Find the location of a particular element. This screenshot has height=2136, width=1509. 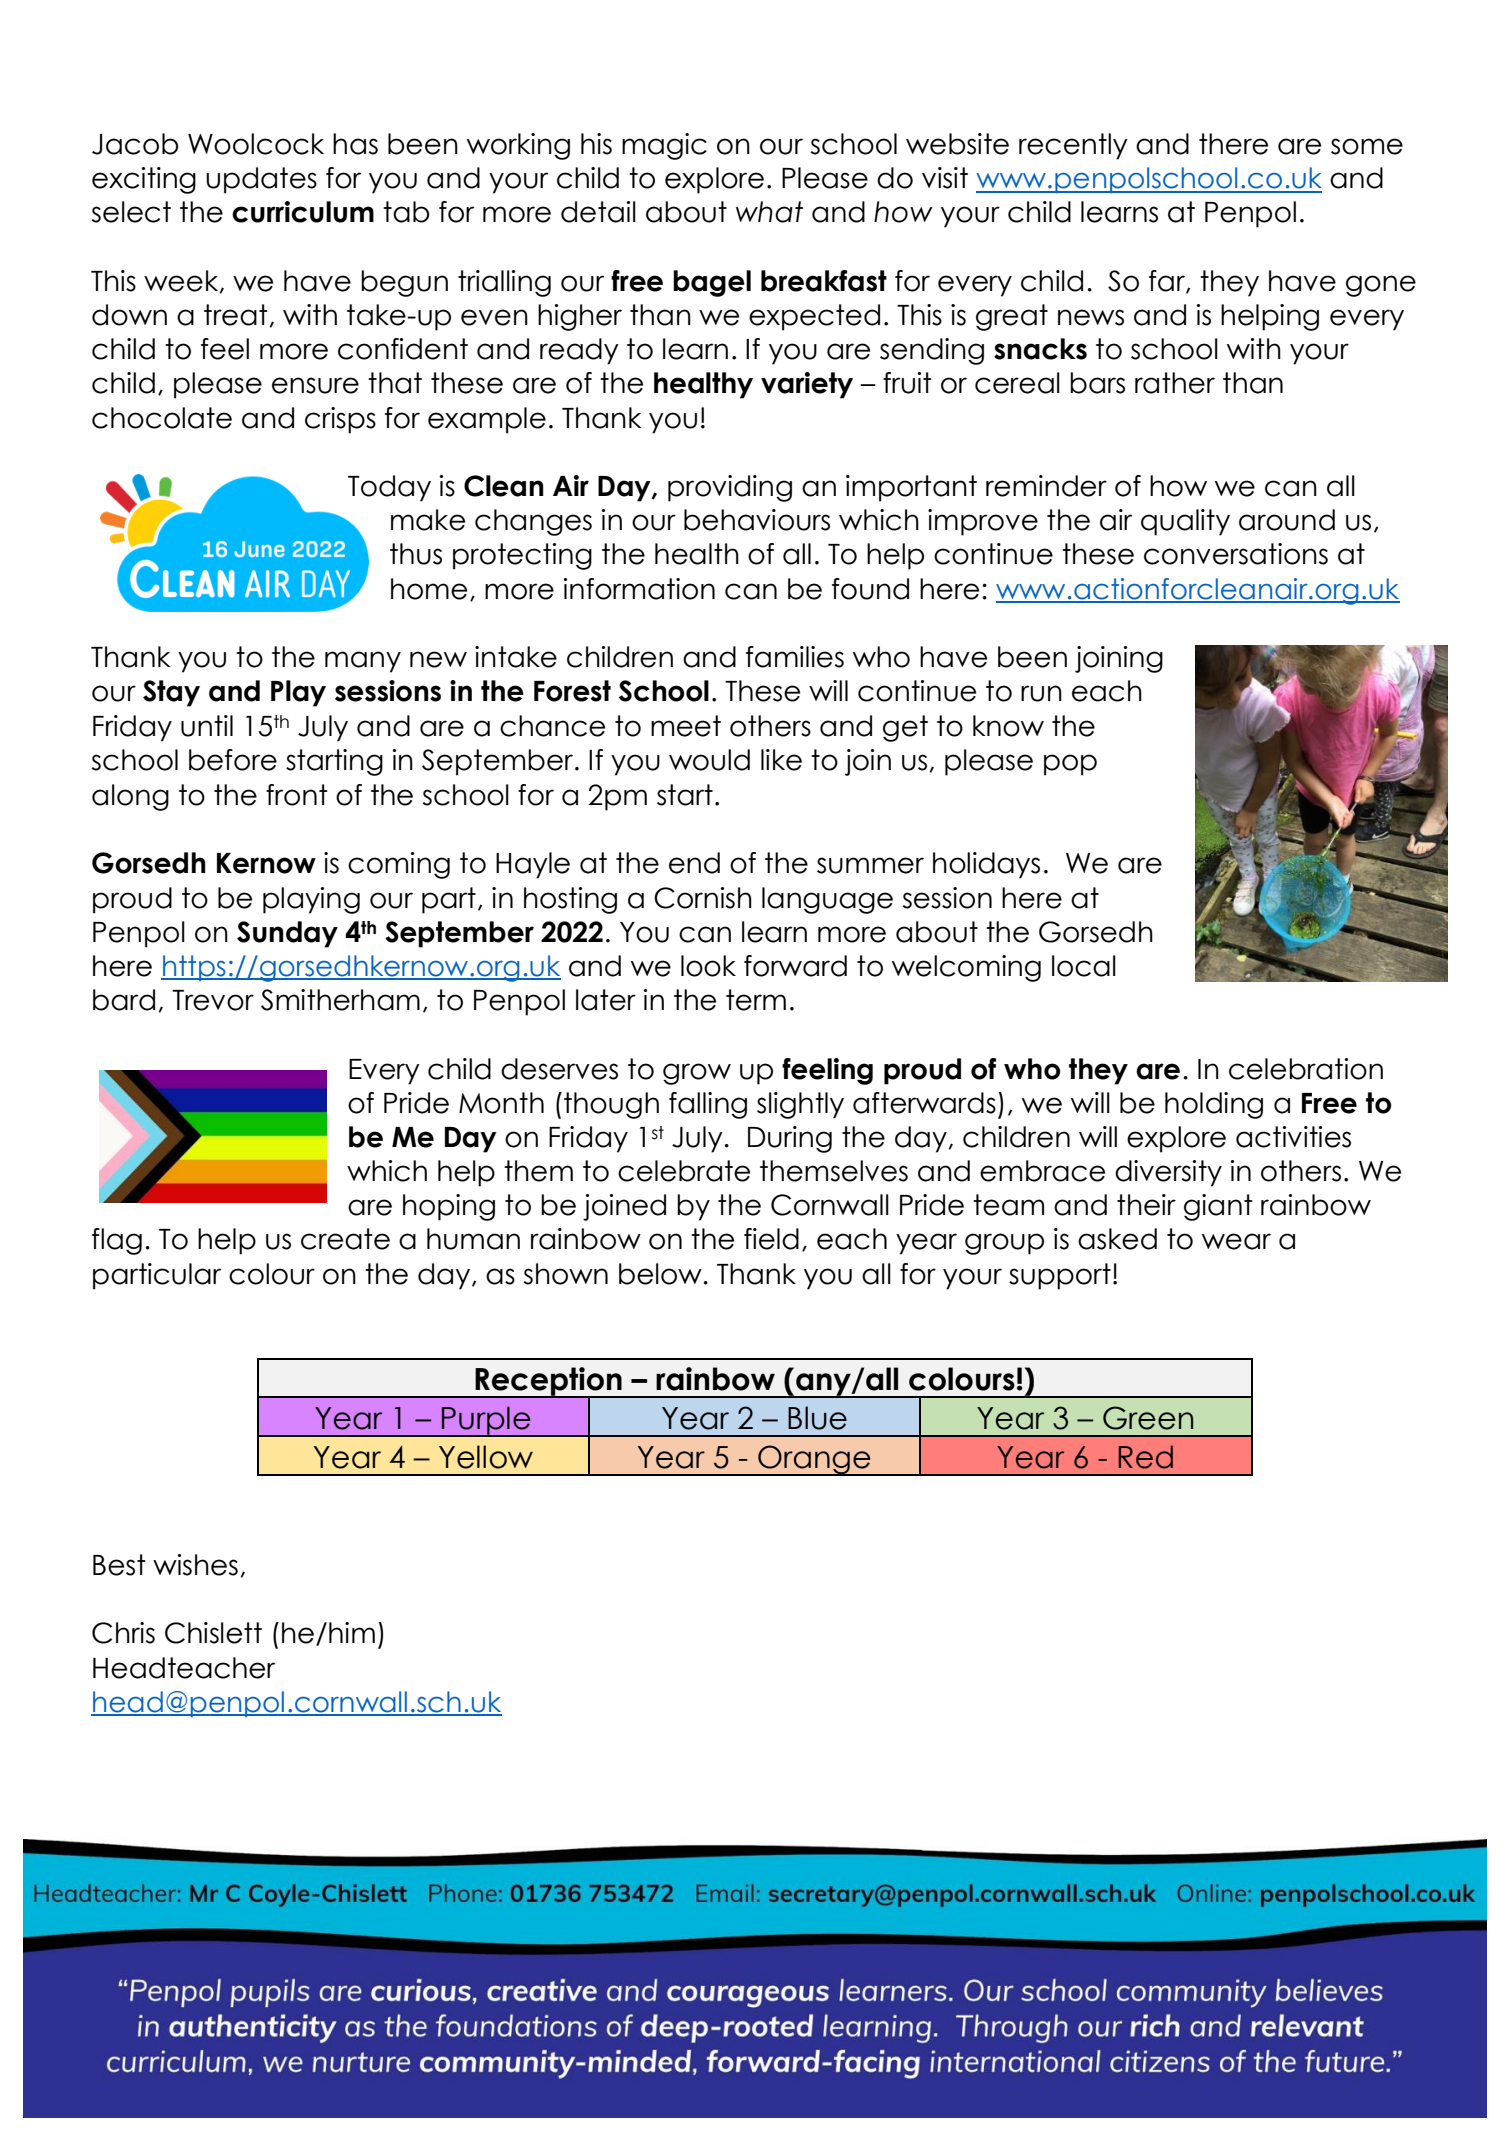

some is located at coordinates (1367, 146).
